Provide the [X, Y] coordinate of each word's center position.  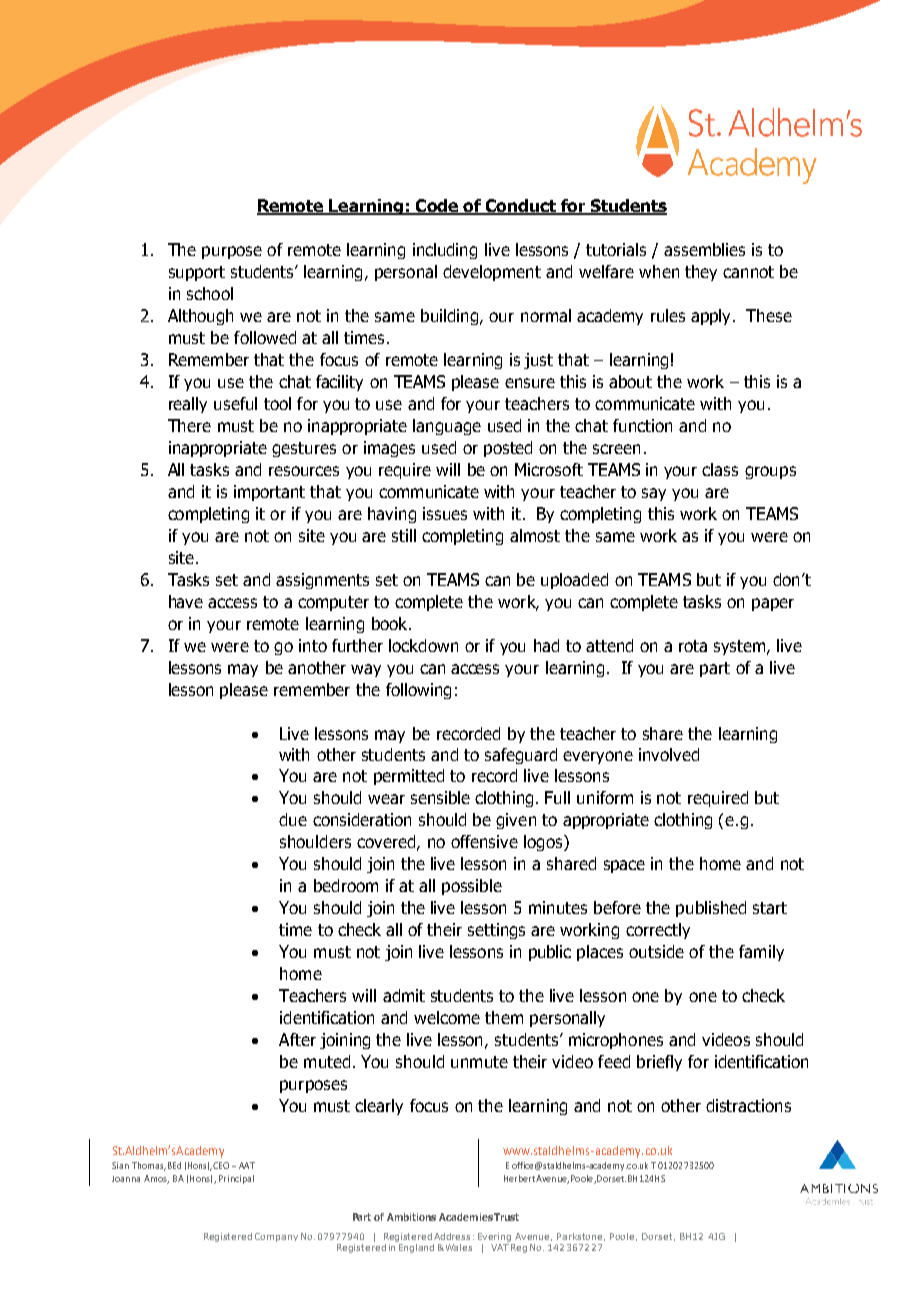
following [418, 691]
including [445, 251]
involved [669, 754]
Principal [236, 1179]
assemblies [704, 249]
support [197, 273]
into [313, 645]
